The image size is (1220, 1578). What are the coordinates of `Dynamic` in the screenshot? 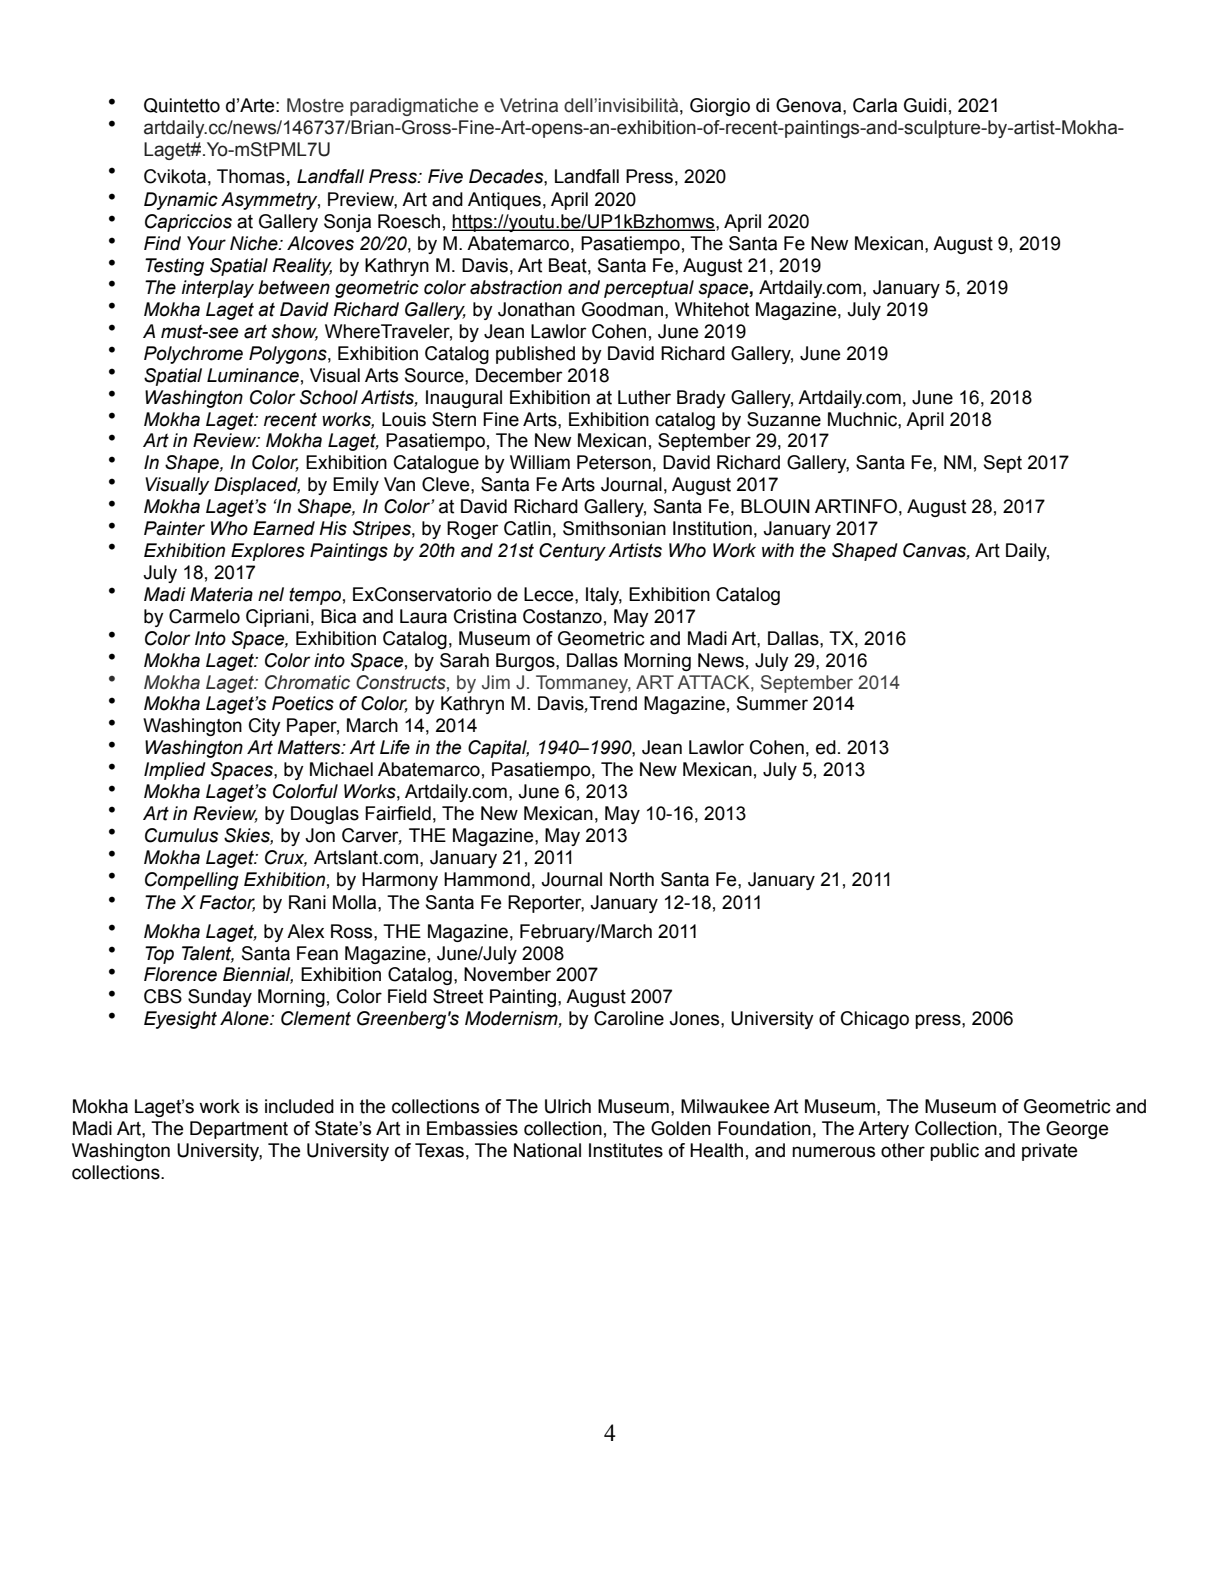 It's located at (181, 201).
